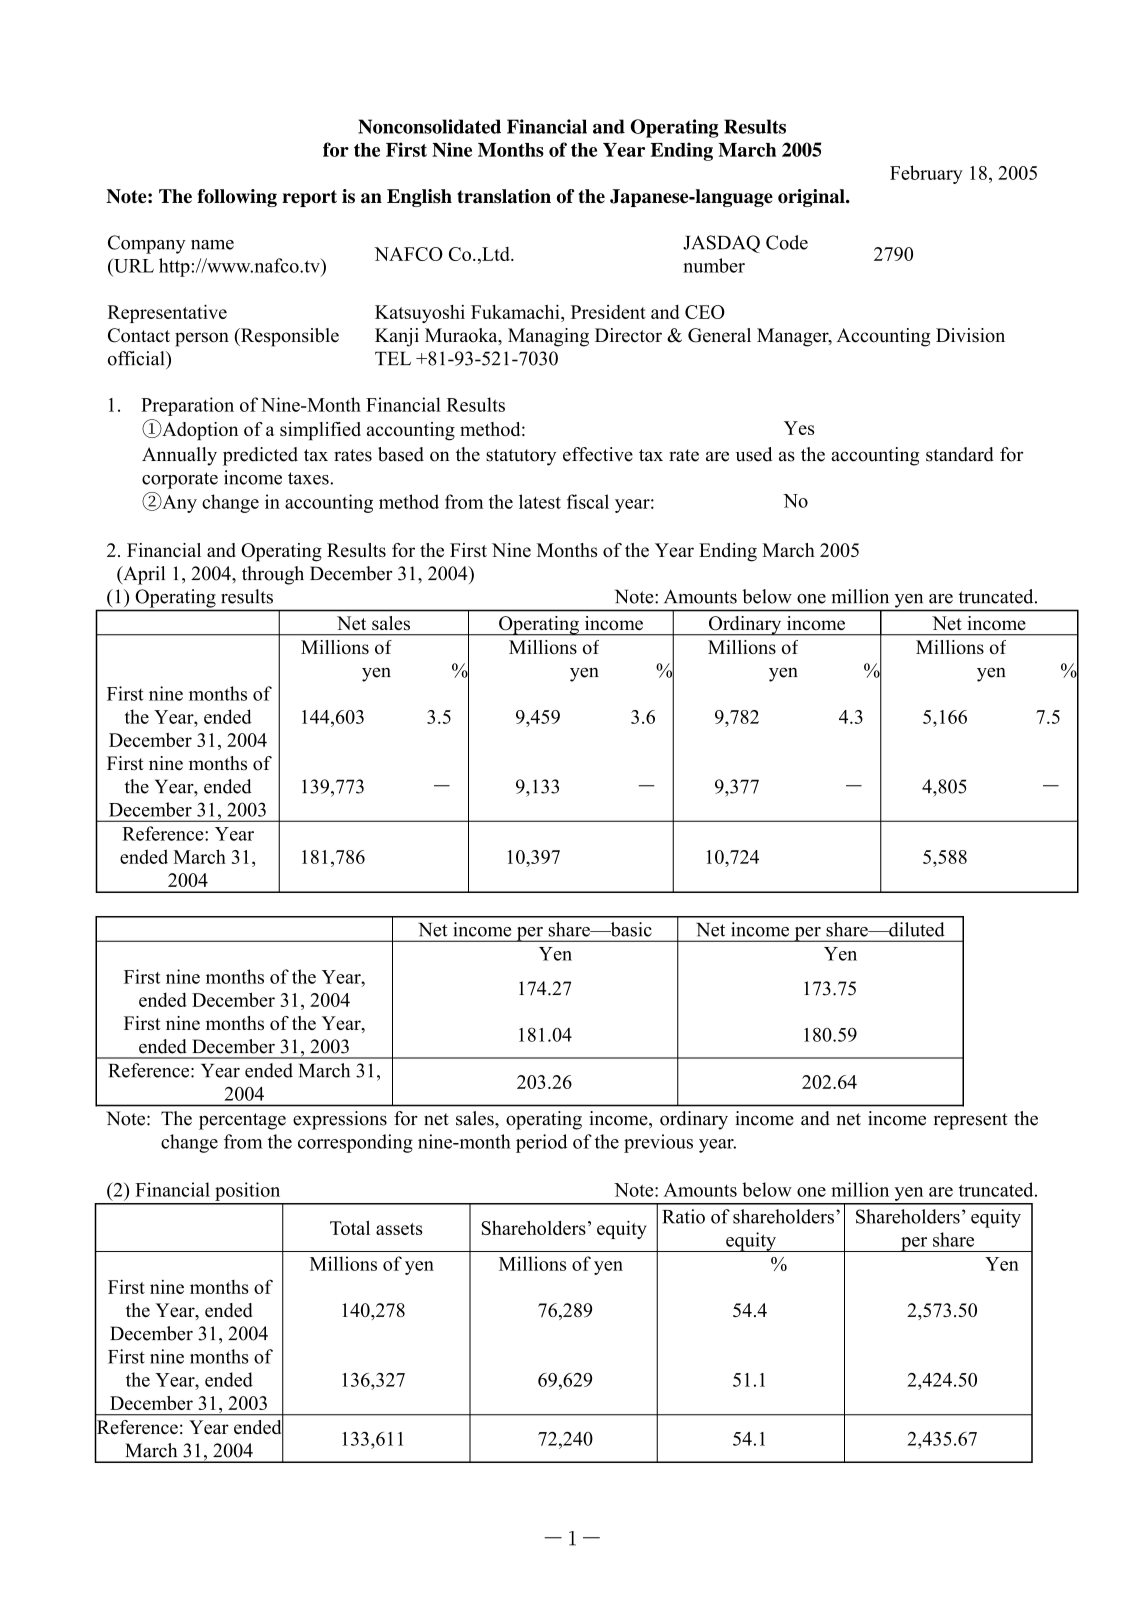 The image size is (1144, 1619). I want to click on percentage, so click(242, 1121).
